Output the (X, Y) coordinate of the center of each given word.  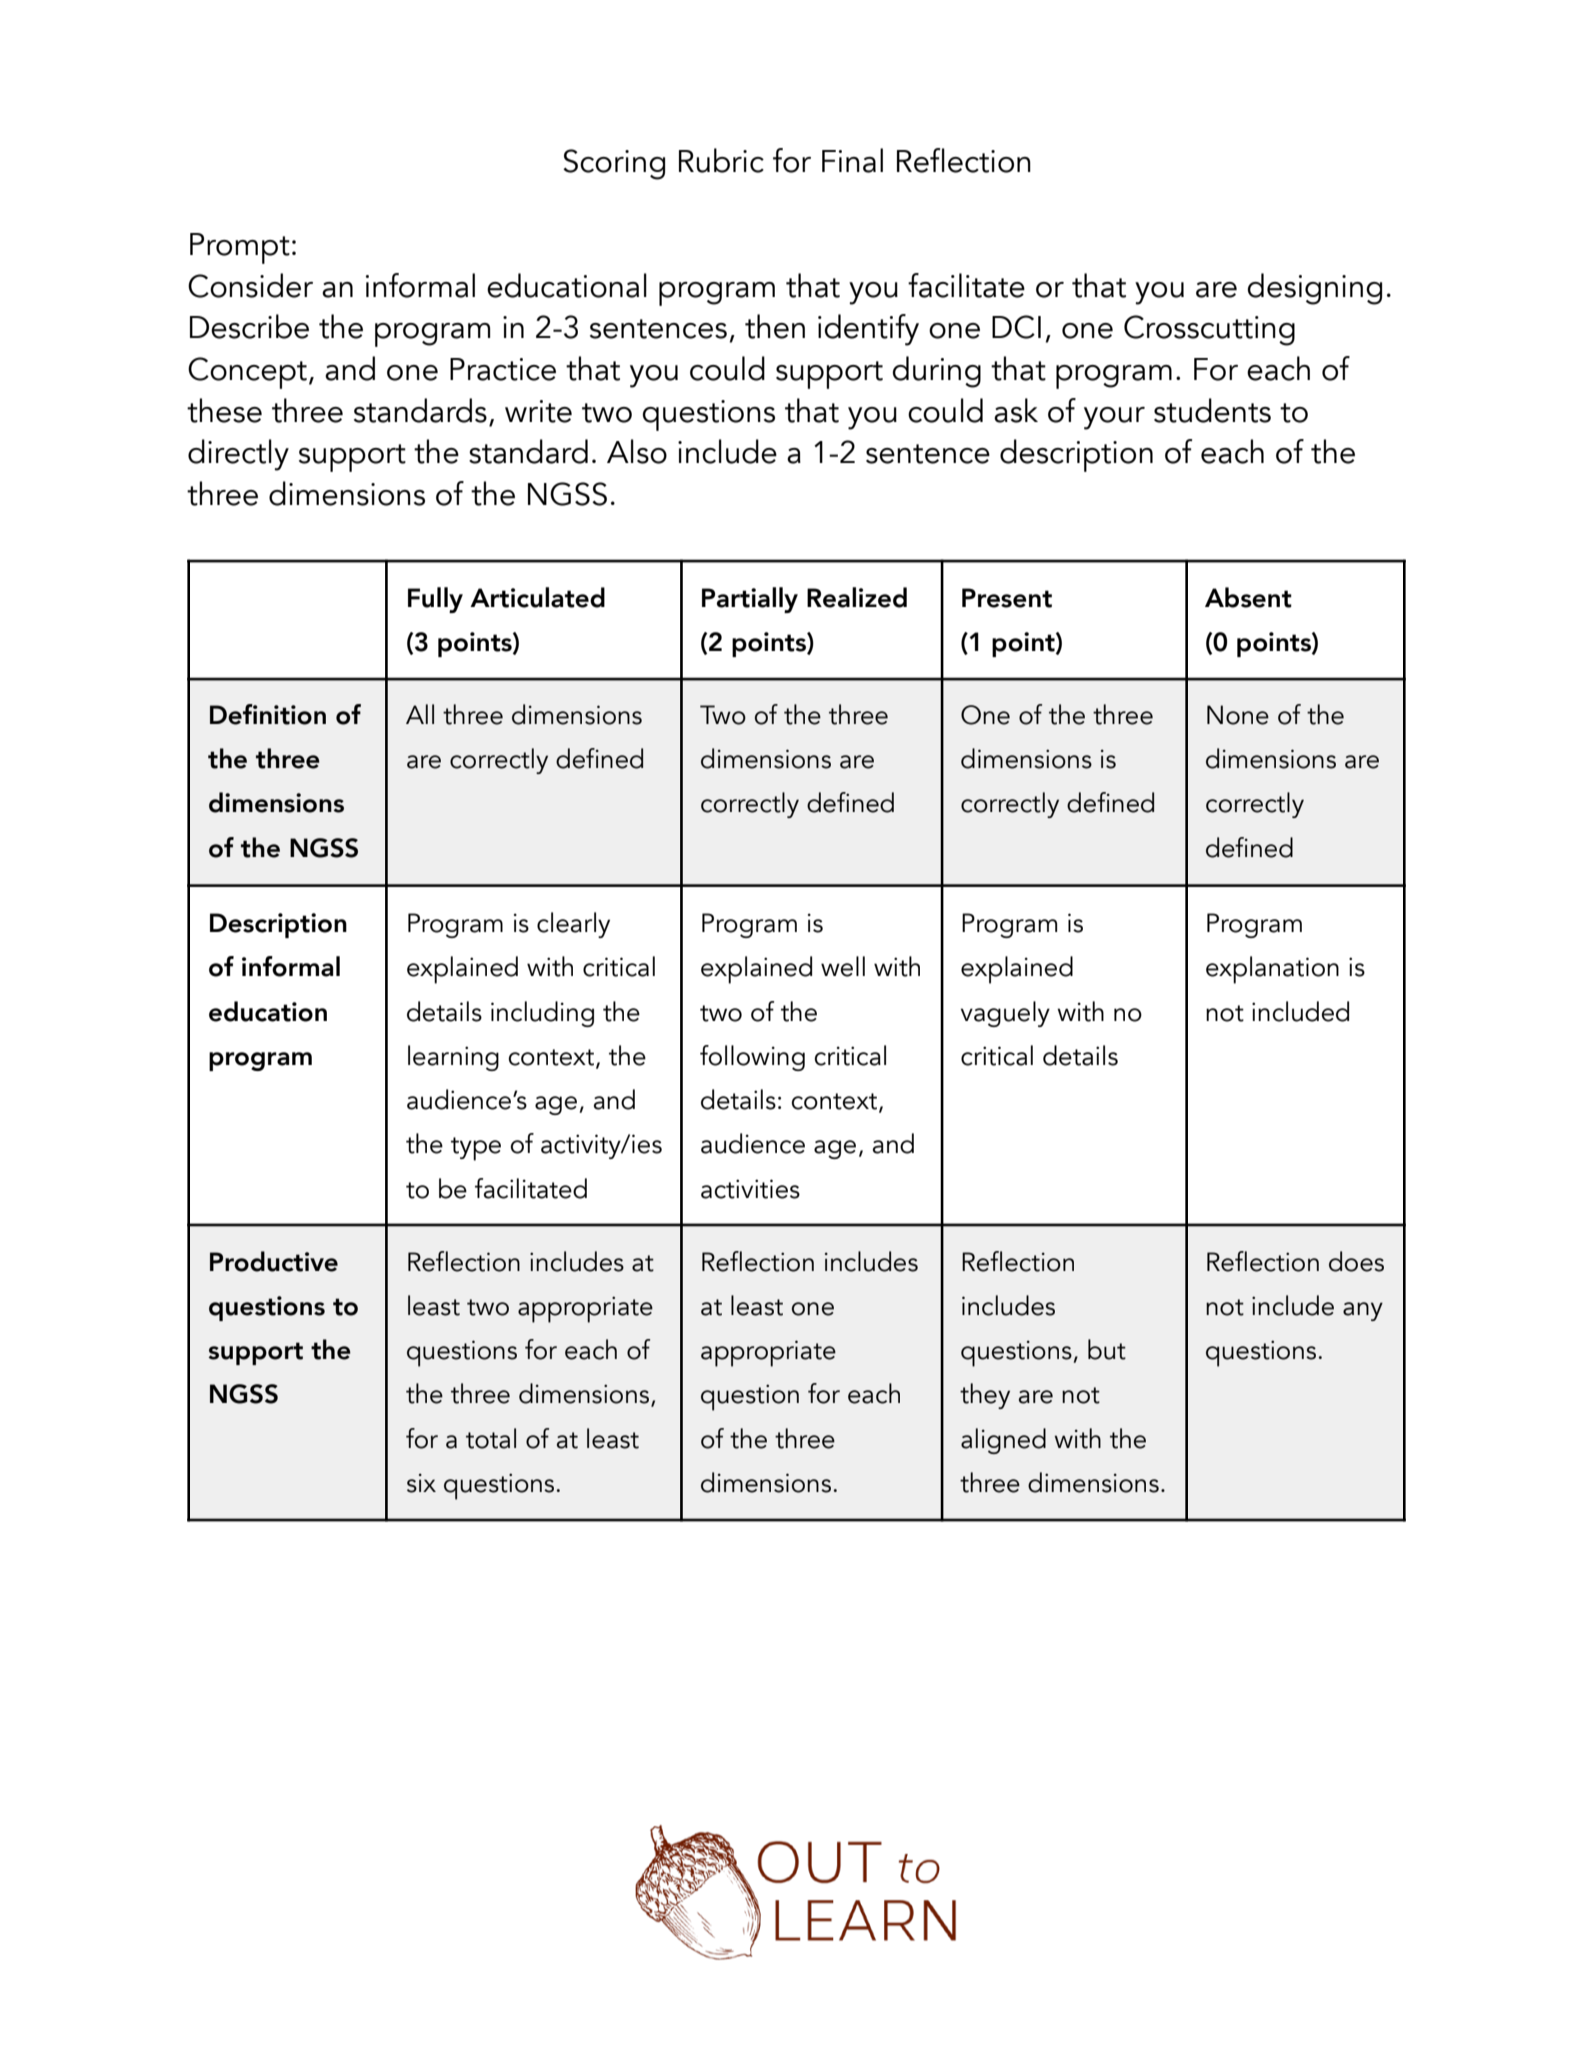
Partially (750, 600)
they (985, 1396)
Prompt (240, 248)
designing (1314, 289)
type (476, 1149)
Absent (1248, 597)
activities (750, 1189)
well (843, 966)
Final (852, 160)
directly (238, 455)
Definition (268, 714)
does (1356, 1261)
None (1238, 715)
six (421, 1483)
